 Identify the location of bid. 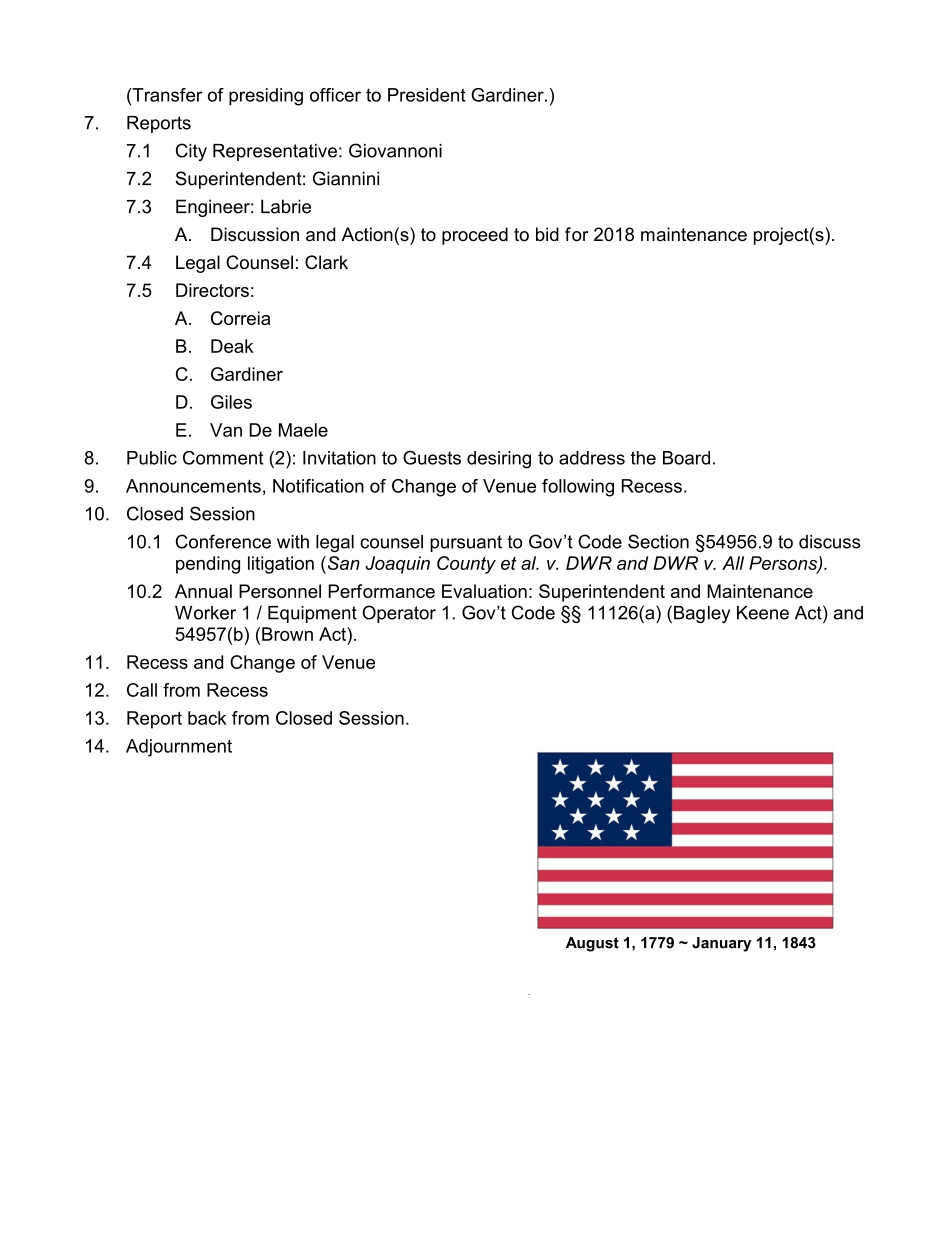
(547, 234).
